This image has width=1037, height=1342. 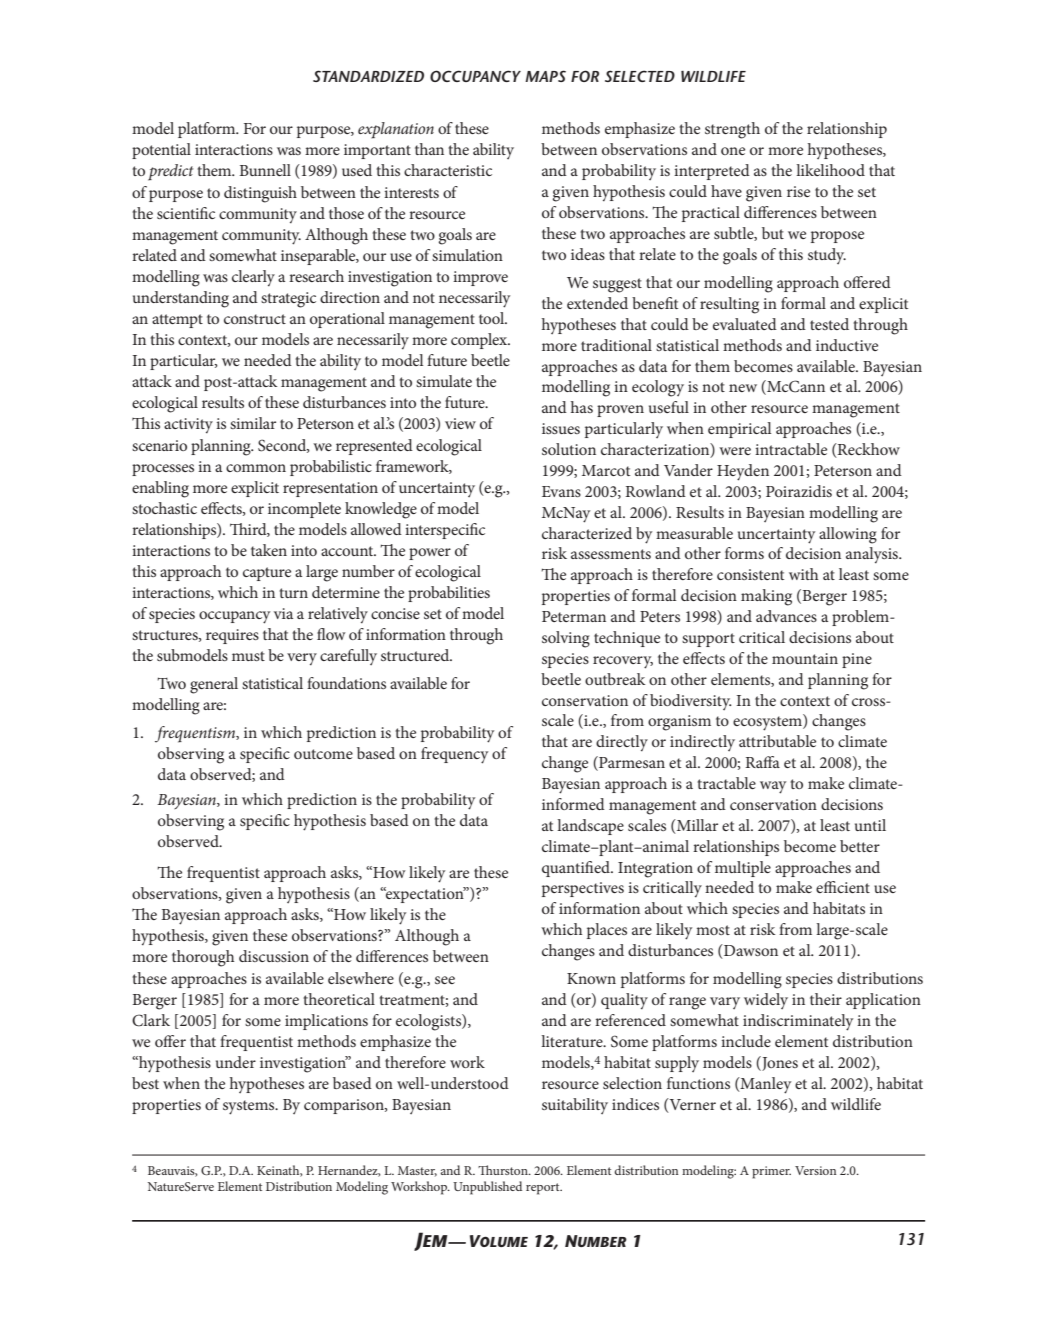 What do you see at coordinates (250, 1107) in the image?
I see `systems` at bounding box center [250, 1107].
